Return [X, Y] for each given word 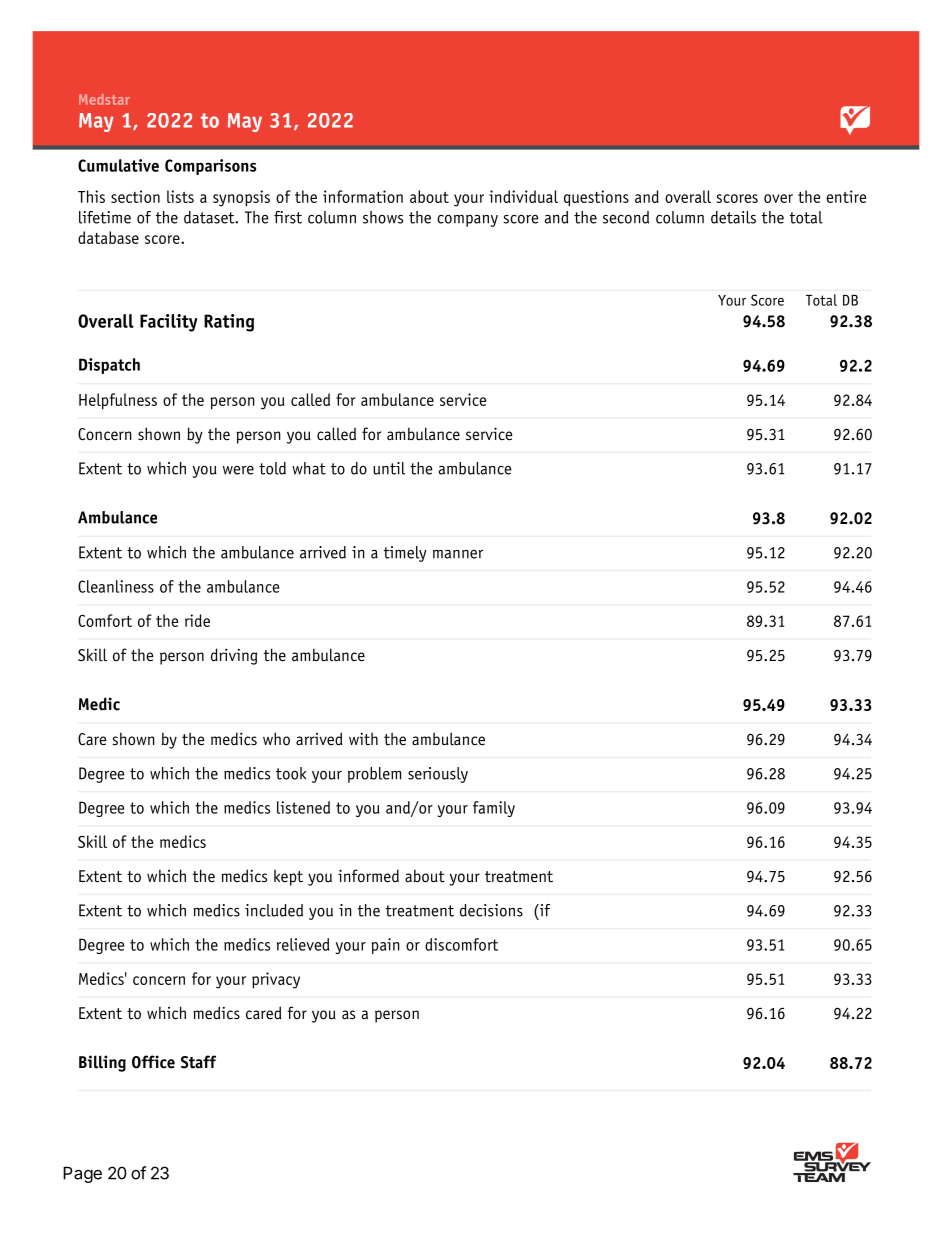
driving [234, 656]
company [467, 221]
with [363, 738]
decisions [491, 910]
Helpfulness [118, 401]
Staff [198, 1062]
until [389, 468]
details [733, 217]
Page [82, 1174]
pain [385, 946]
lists [180, 196]
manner [458, 554]
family [494, 809]
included [274, 910]
